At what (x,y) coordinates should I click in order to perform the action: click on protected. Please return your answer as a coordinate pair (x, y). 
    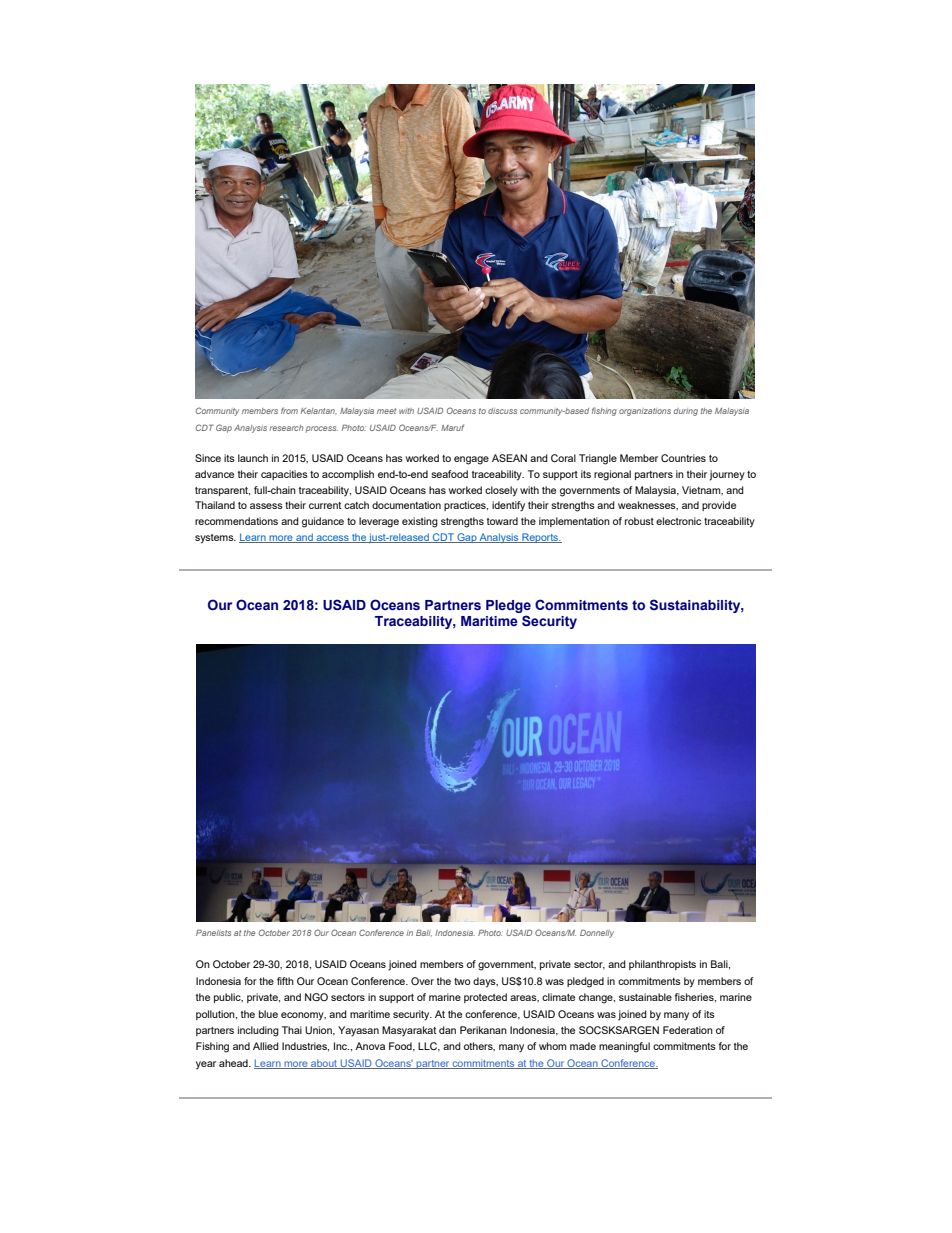
    Looking at the image, I should click on (485, 998).
